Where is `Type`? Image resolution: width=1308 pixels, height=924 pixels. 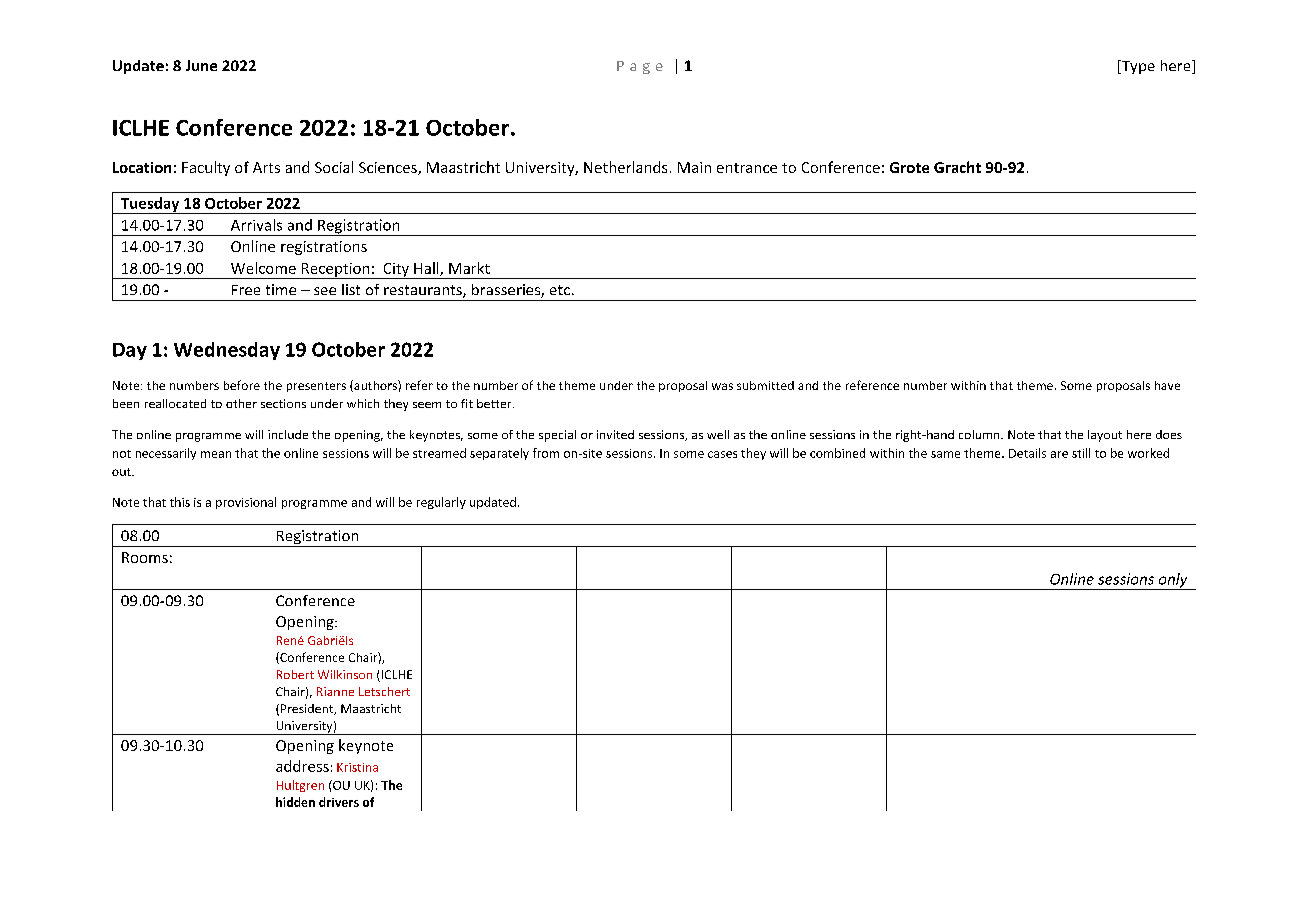
Type is located at coordinates (1137, 67).
